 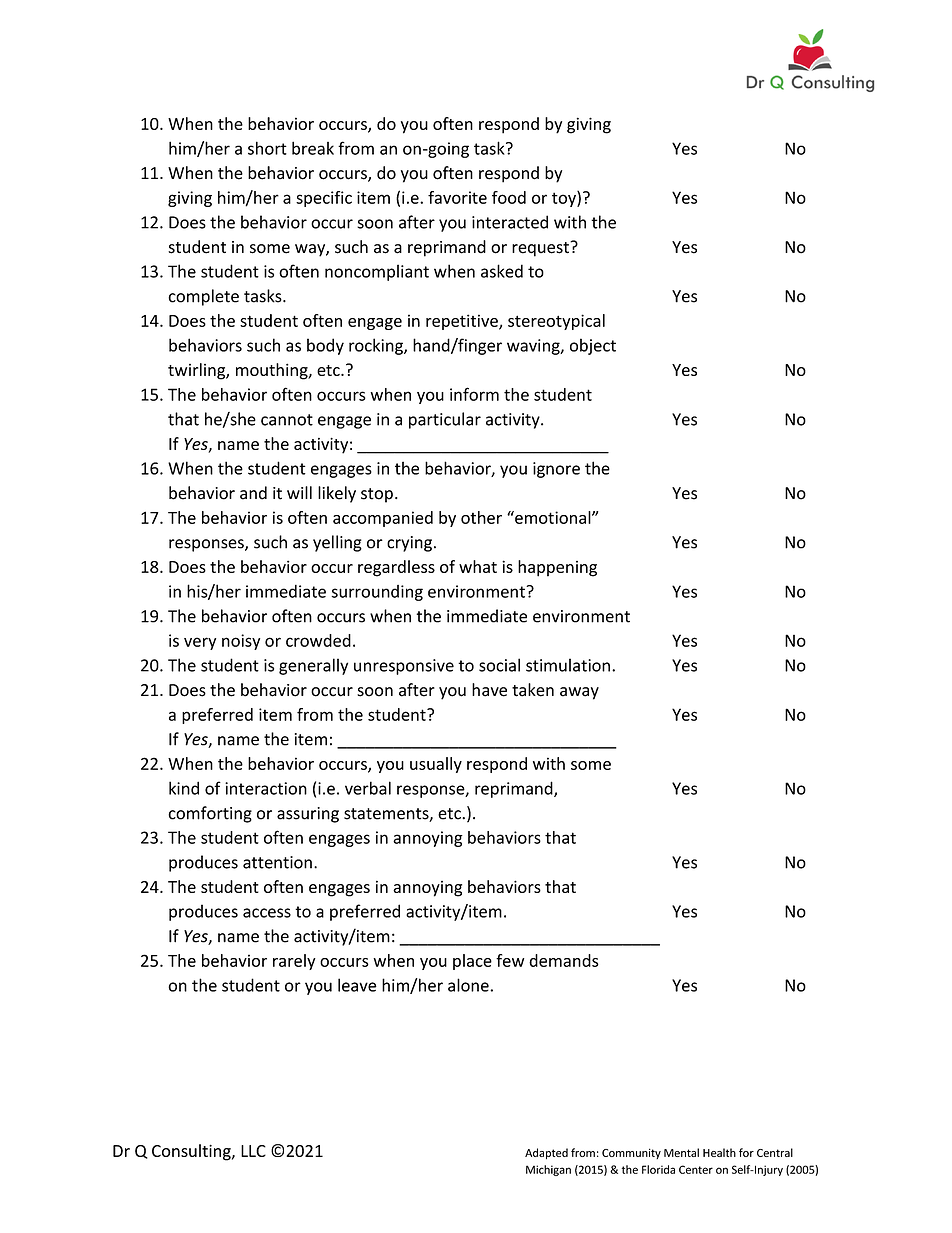 I want to click on inform, so click(x=474, y=394).
